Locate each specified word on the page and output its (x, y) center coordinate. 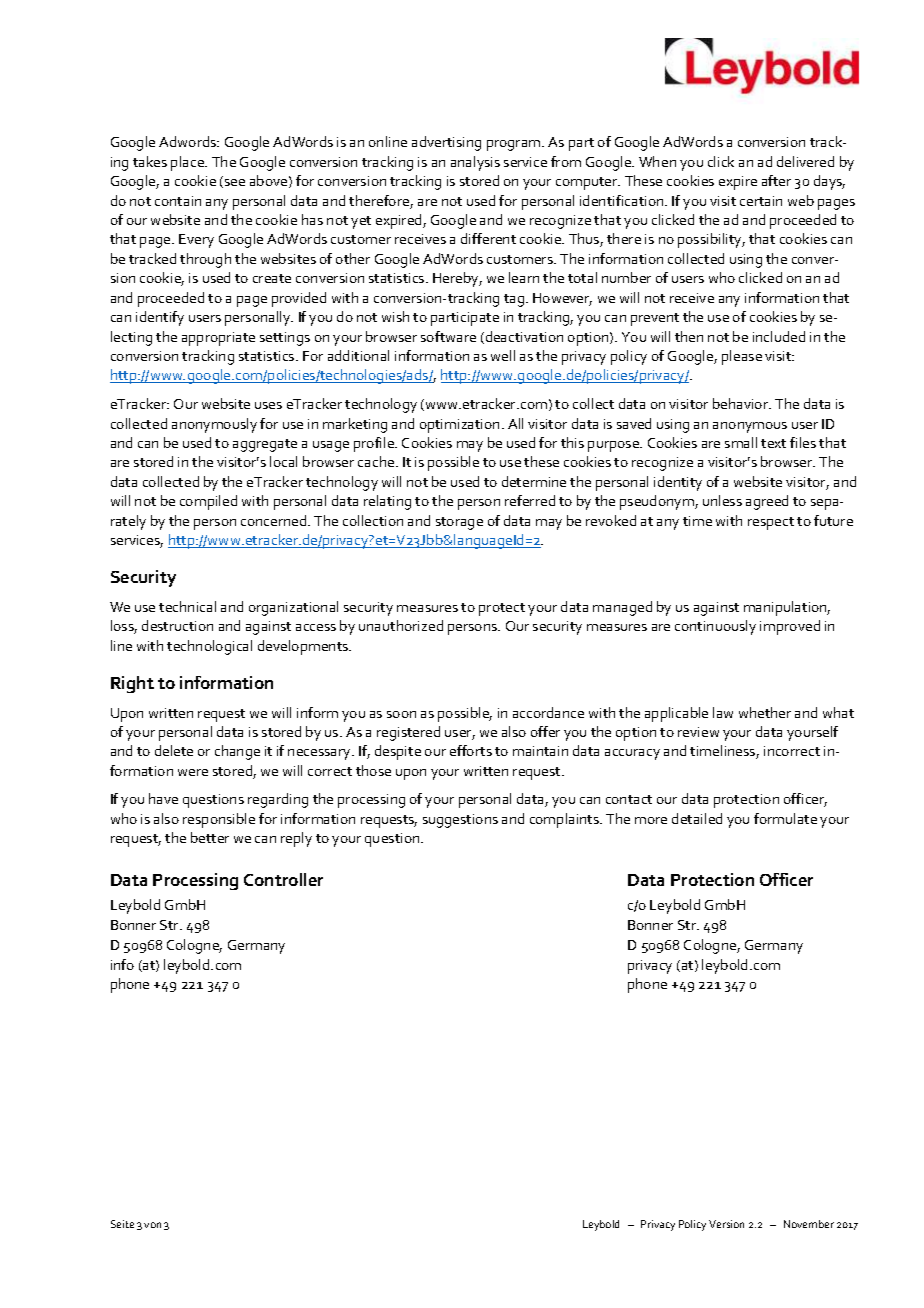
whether (765, 712)
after (776, 180)
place (188, 163)
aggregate (265, 445)
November (809, 1224)
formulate (785, 818)
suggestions (460, 821)
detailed (697, 818)
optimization (459, 426)
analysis (475, 163)
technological (209, 647)
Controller (283, 879)
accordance (548, 712)
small (741, 442)
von (152, 1225)
